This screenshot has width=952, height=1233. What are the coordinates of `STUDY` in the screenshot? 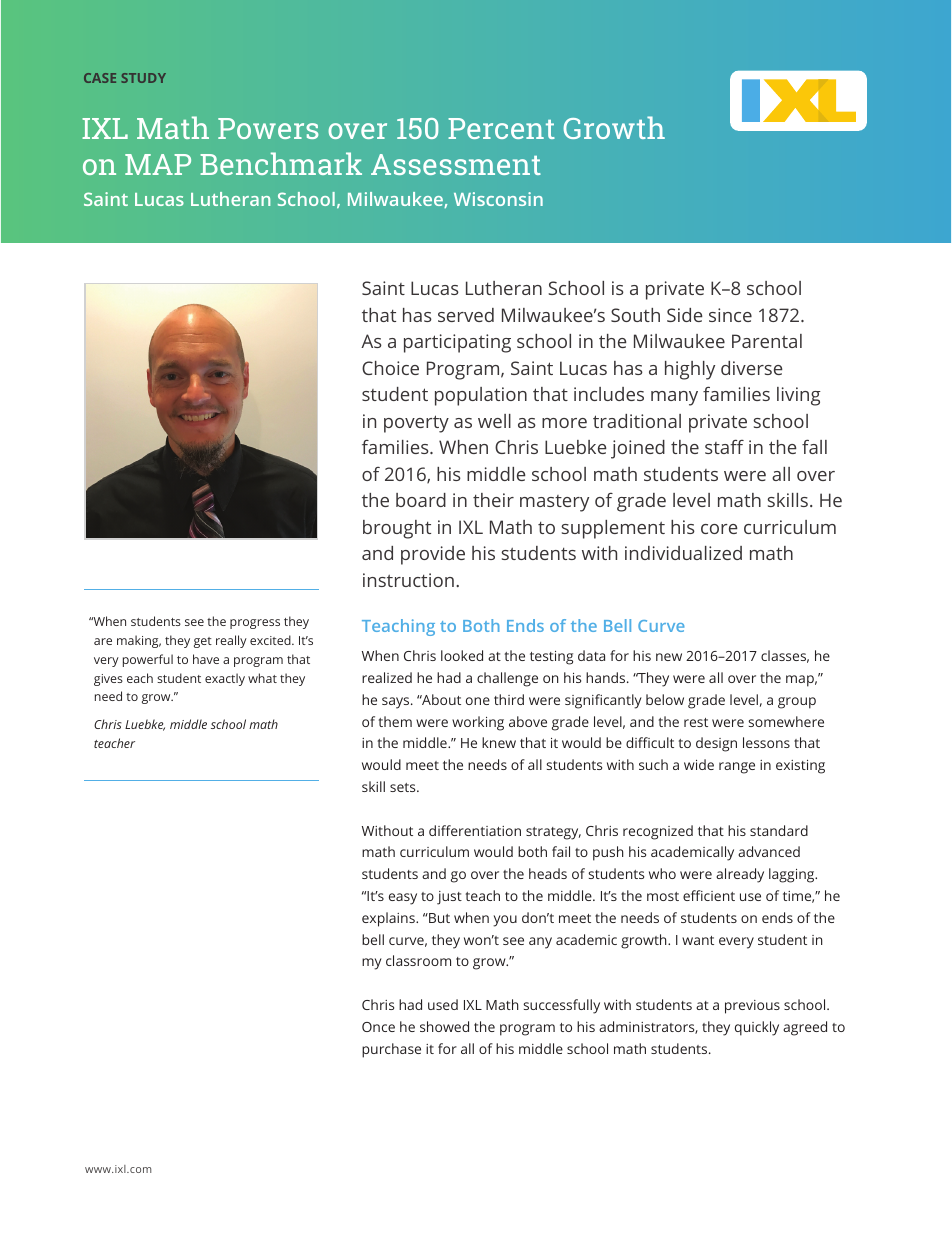 It's located at (143, 78).
